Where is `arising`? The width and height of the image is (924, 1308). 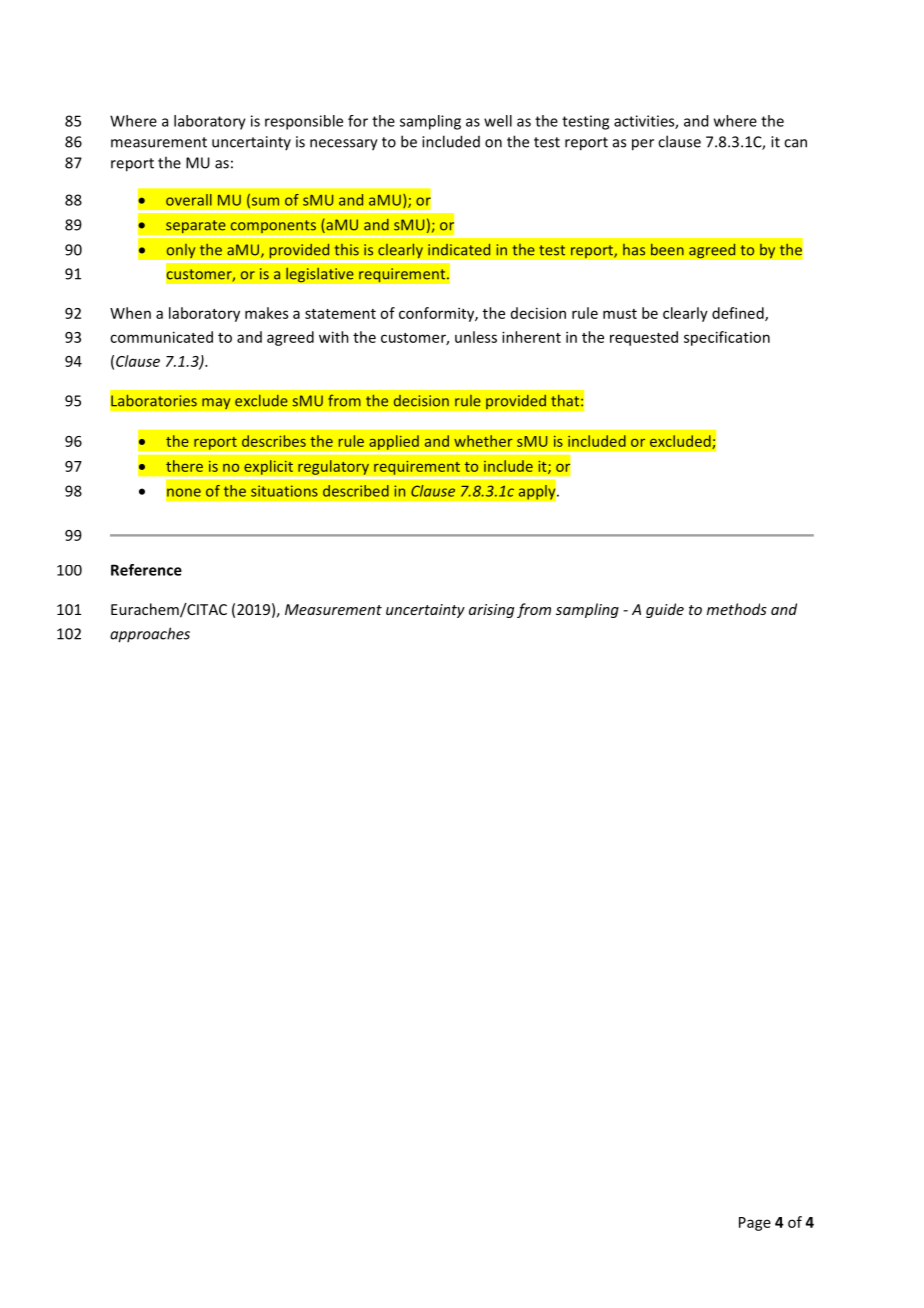 arising is located at coordinates (491, 611).
